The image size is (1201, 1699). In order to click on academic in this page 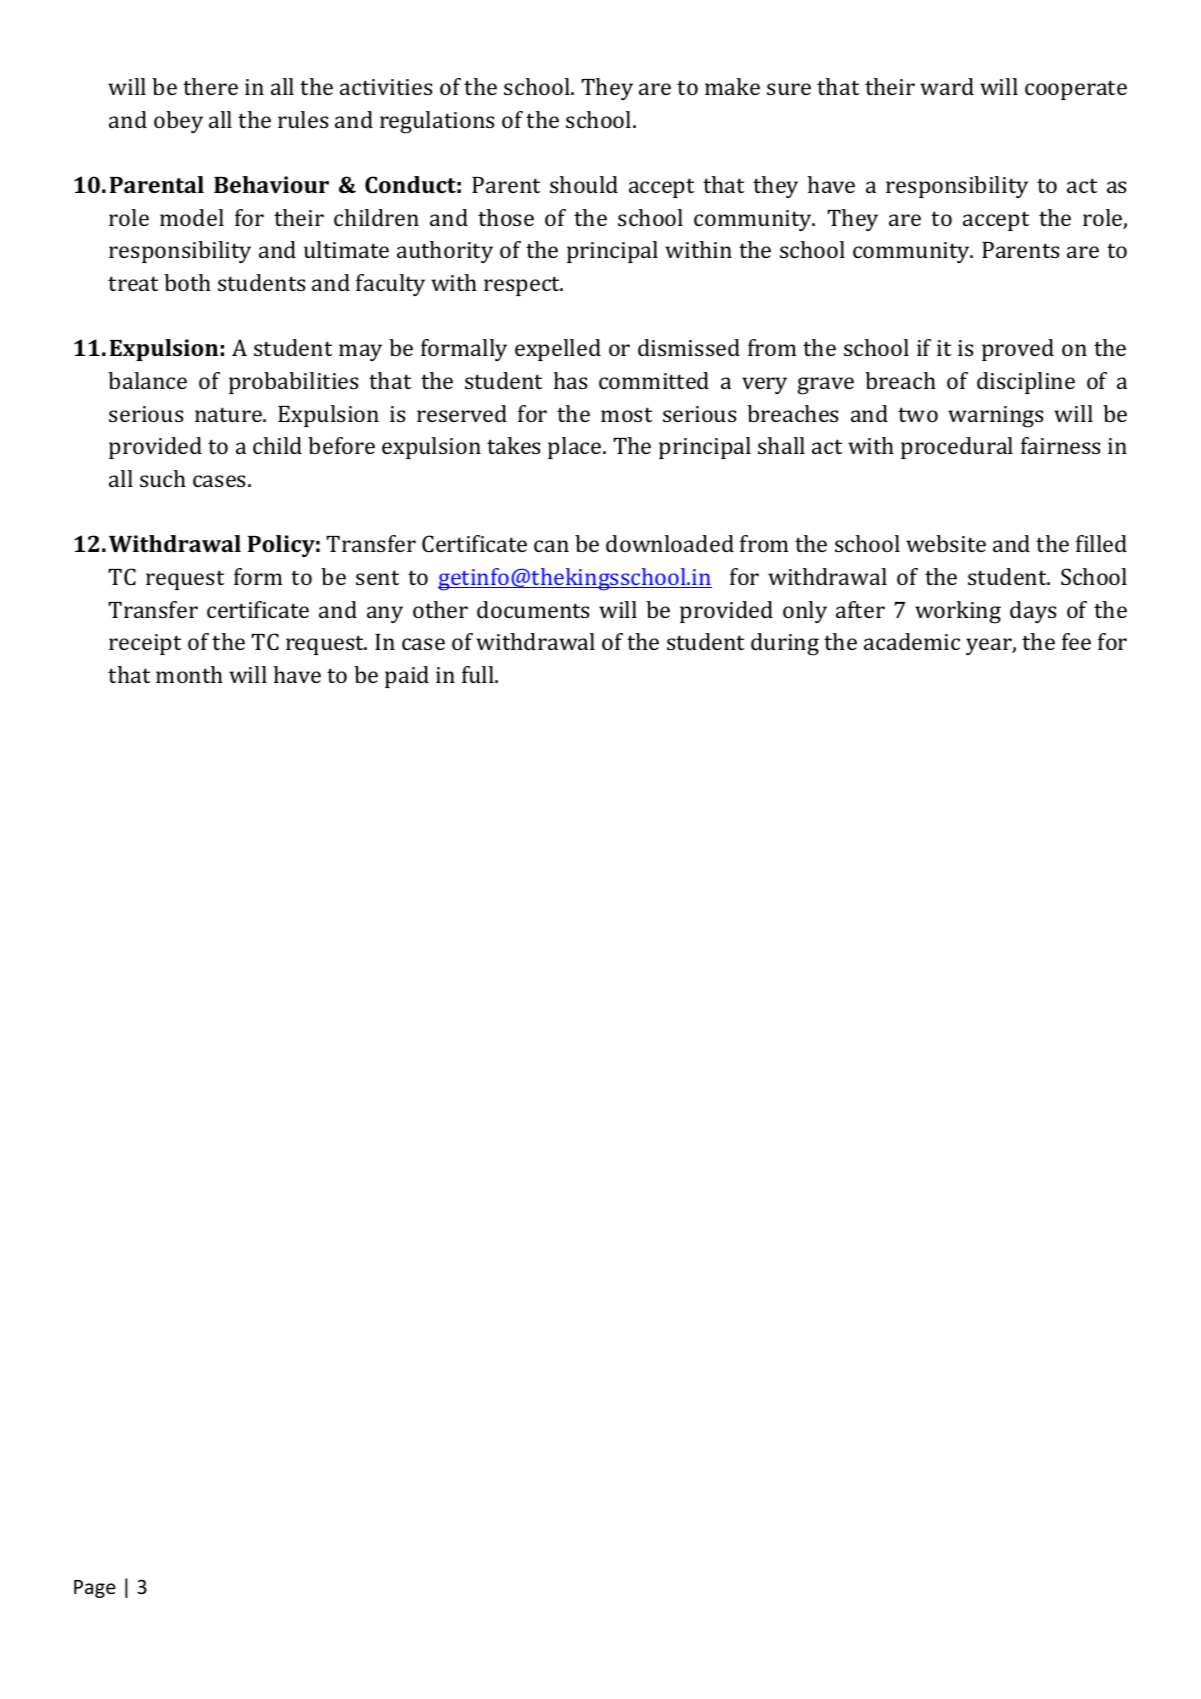, I will do `click(912, 641)`.
